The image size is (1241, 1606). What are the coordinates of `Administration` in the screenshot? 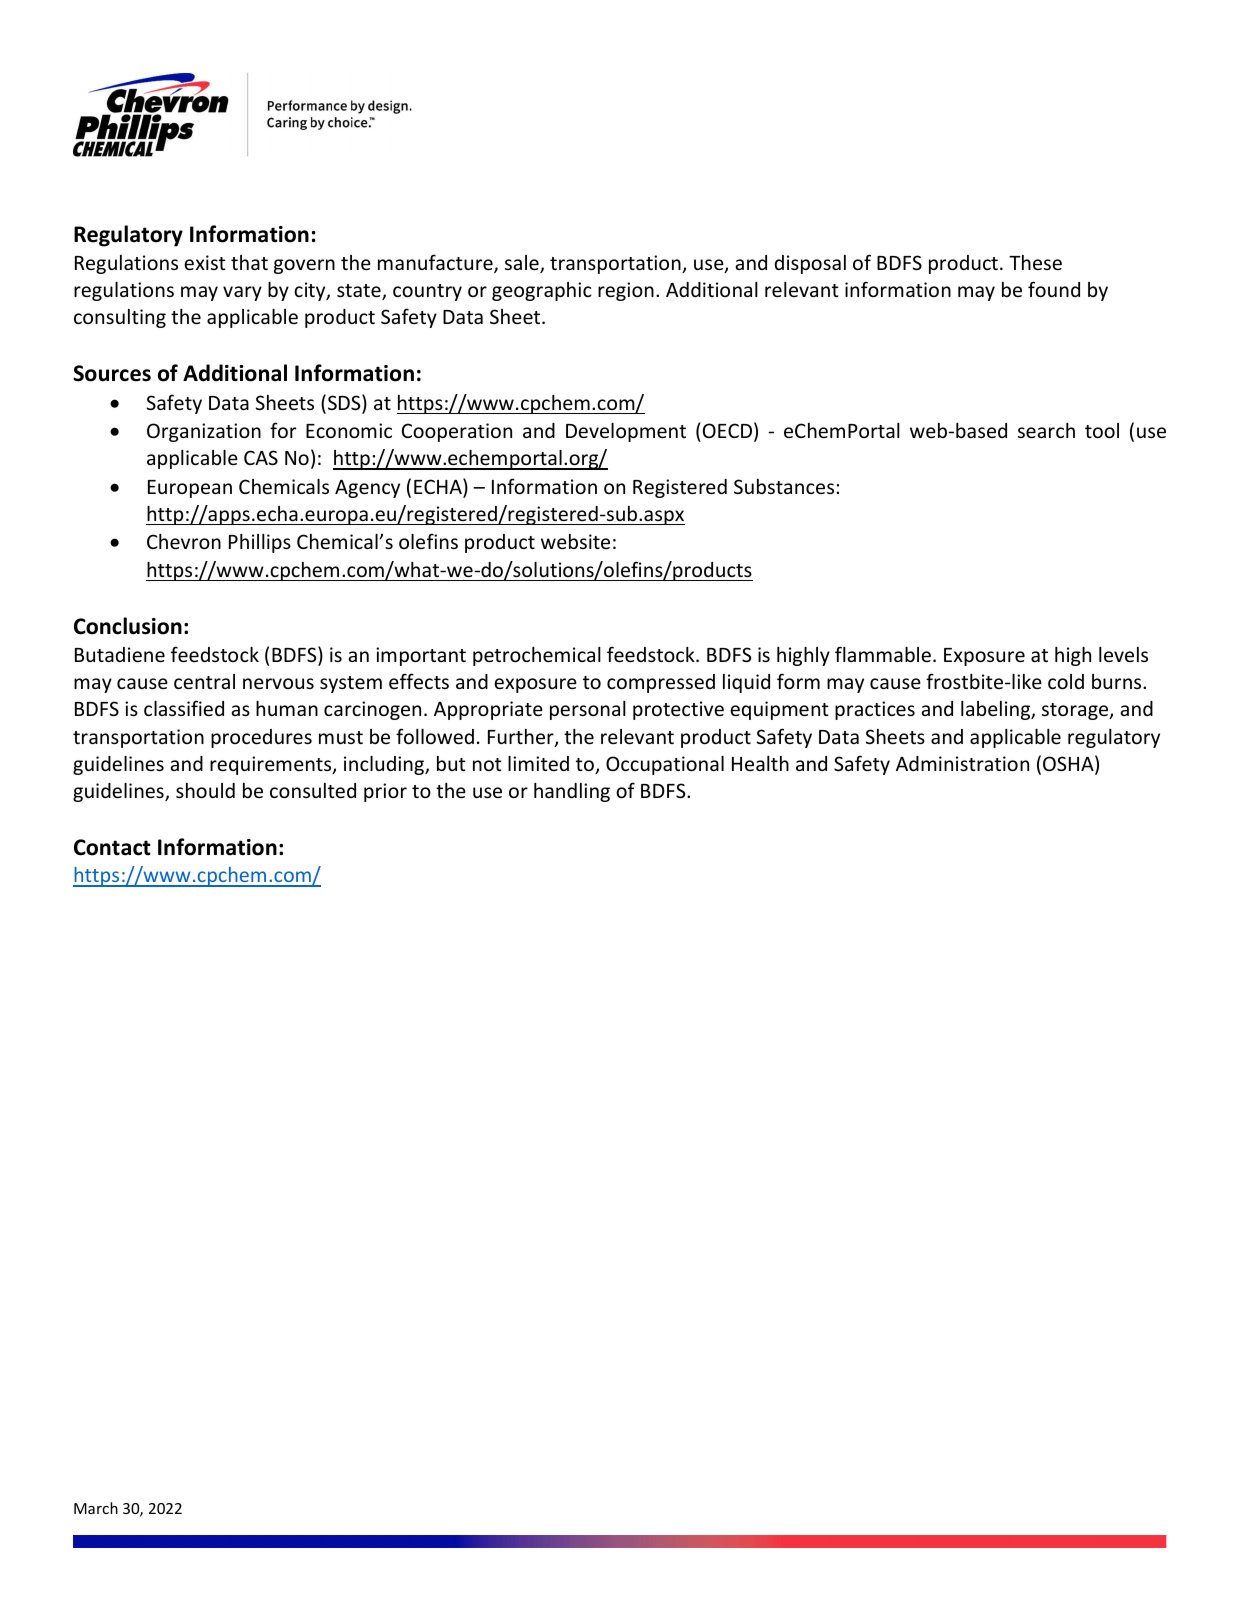 It's located at (962, 763).
